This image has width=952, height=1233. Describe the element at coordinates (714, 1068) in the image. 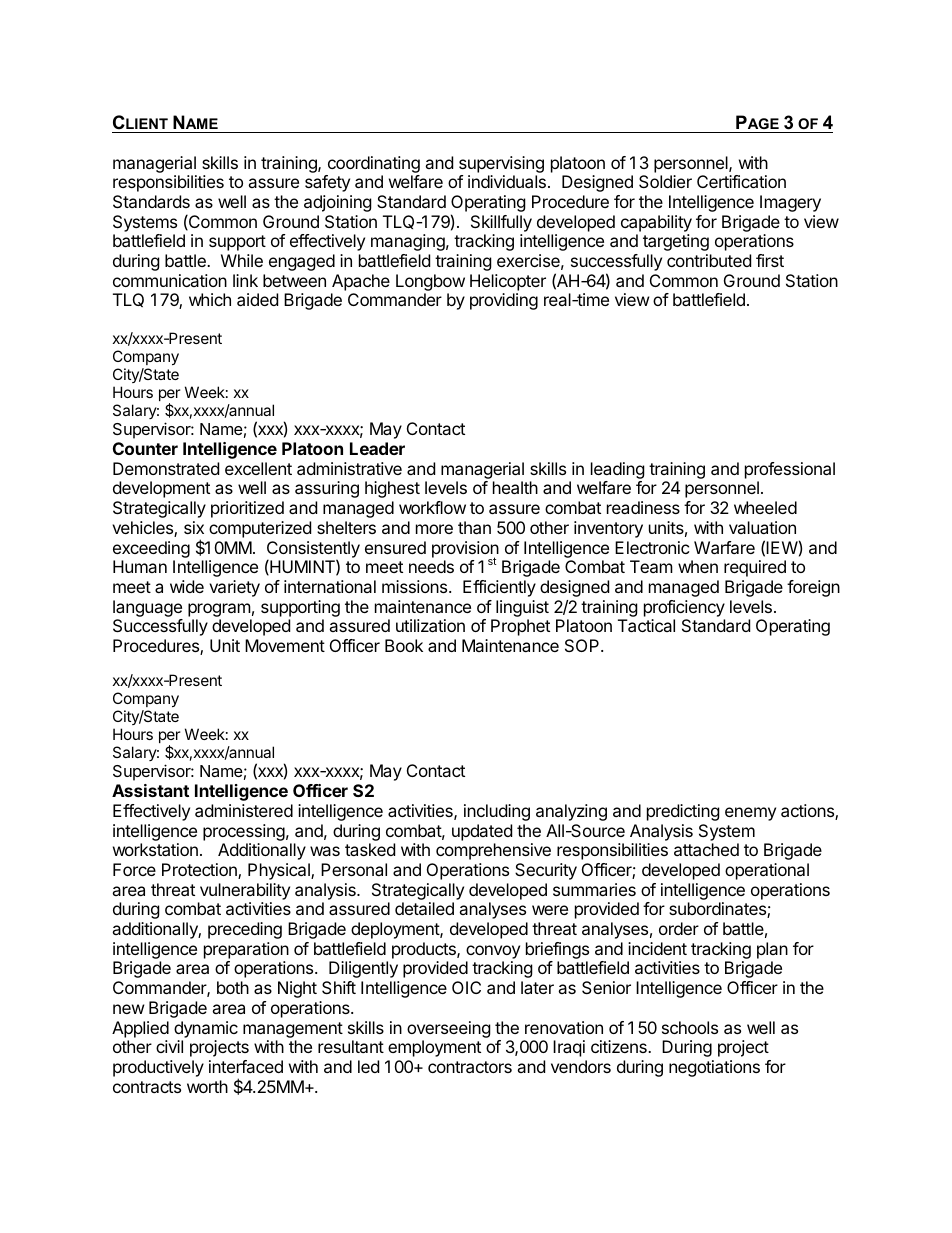

I see `negotiations` at that location.
